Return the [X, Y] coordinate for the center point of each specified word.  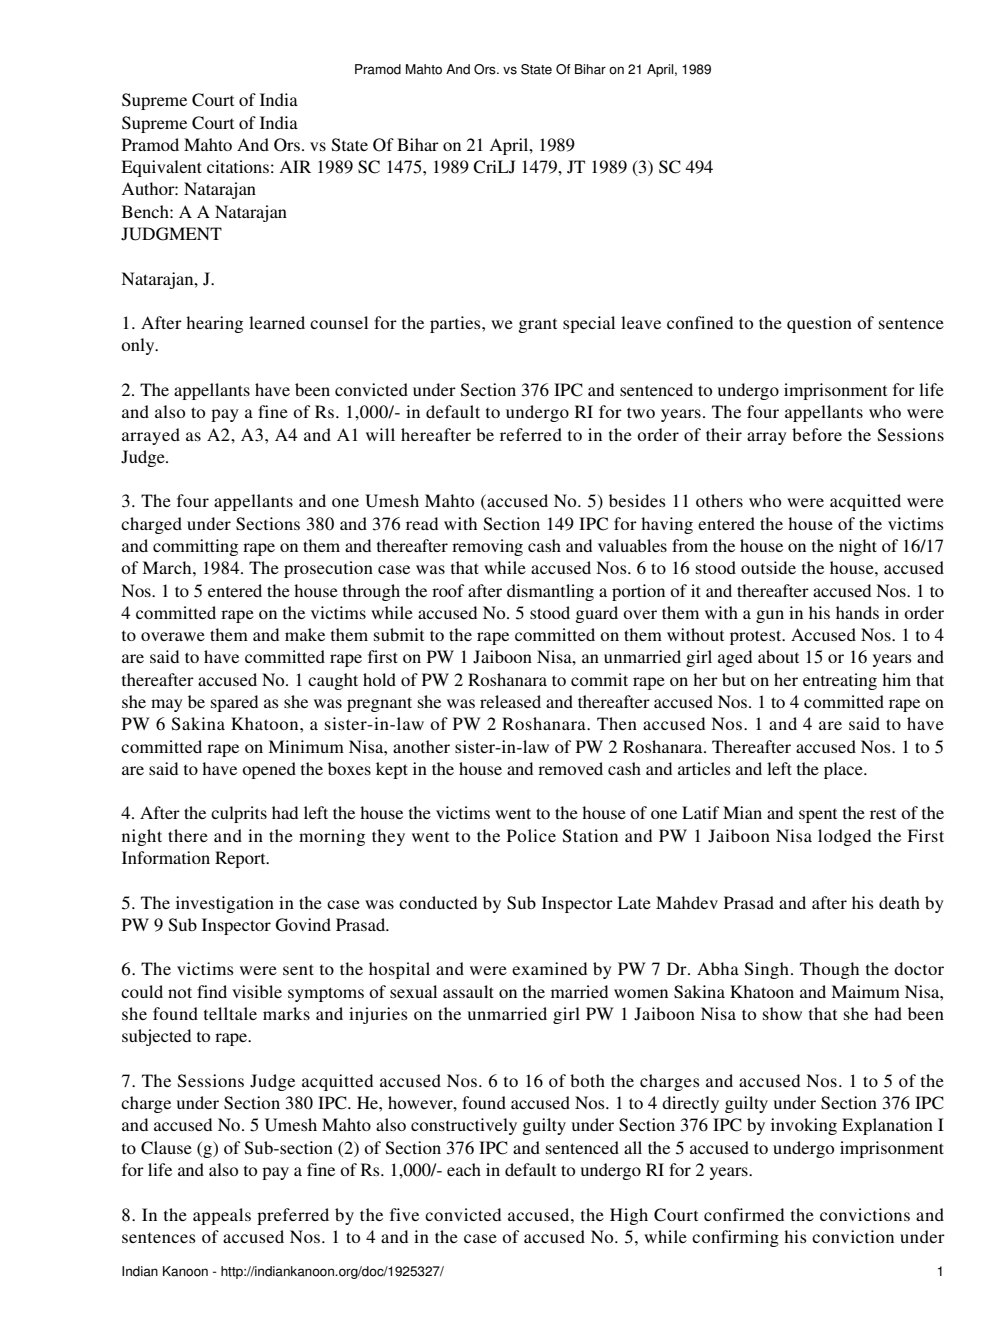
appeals [222, 1216]
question [819, 324]
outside [768, 567]
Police [531, 835]
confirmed [744, 1214]
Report [241, 859]
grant [537, 326]
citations [238, 166]
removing [487, 547]
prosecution [328, 569]
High [629, 1216]
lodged [844, 837]
